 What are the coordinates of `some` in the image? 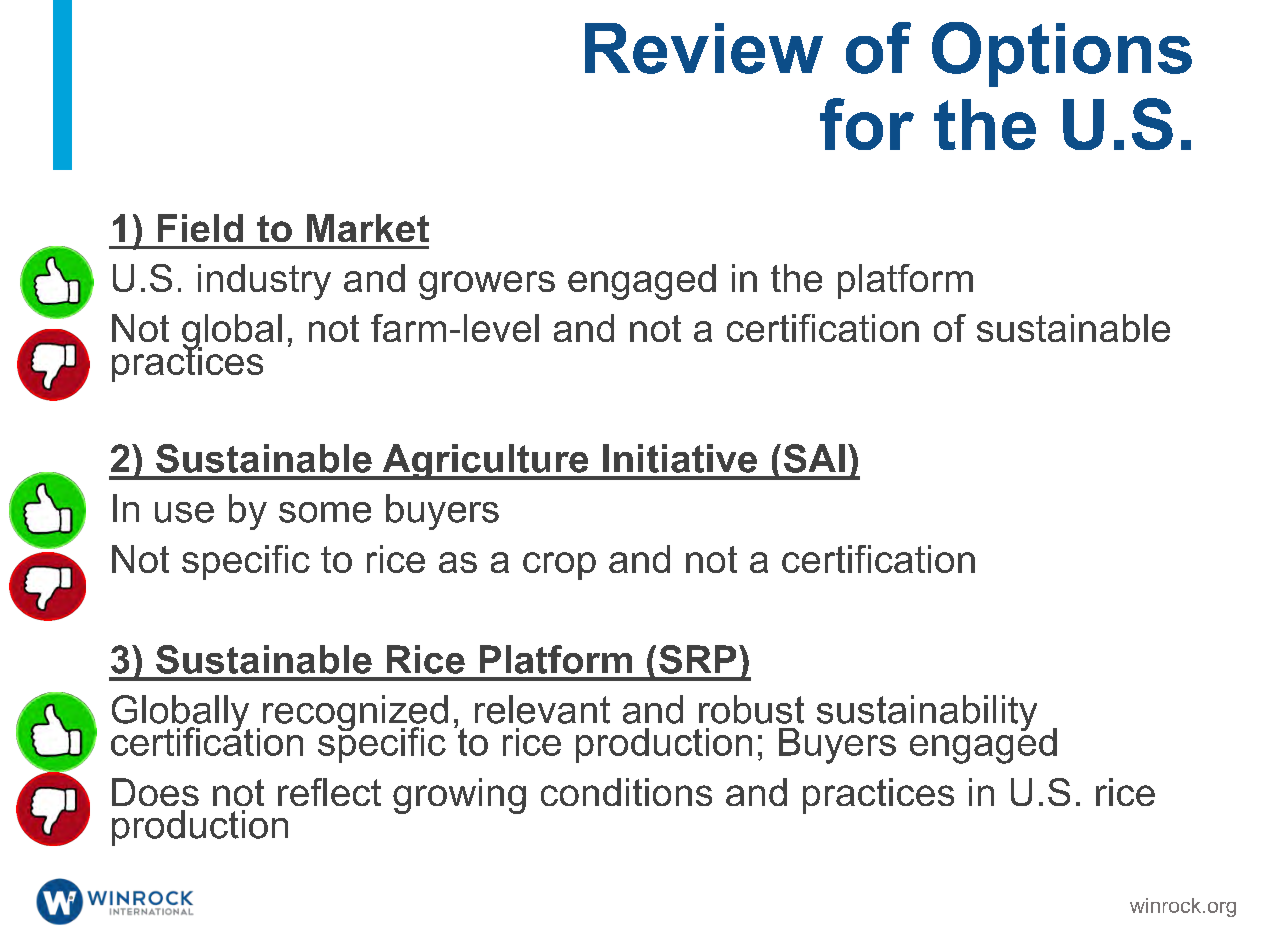 It's located at (325, 512).
